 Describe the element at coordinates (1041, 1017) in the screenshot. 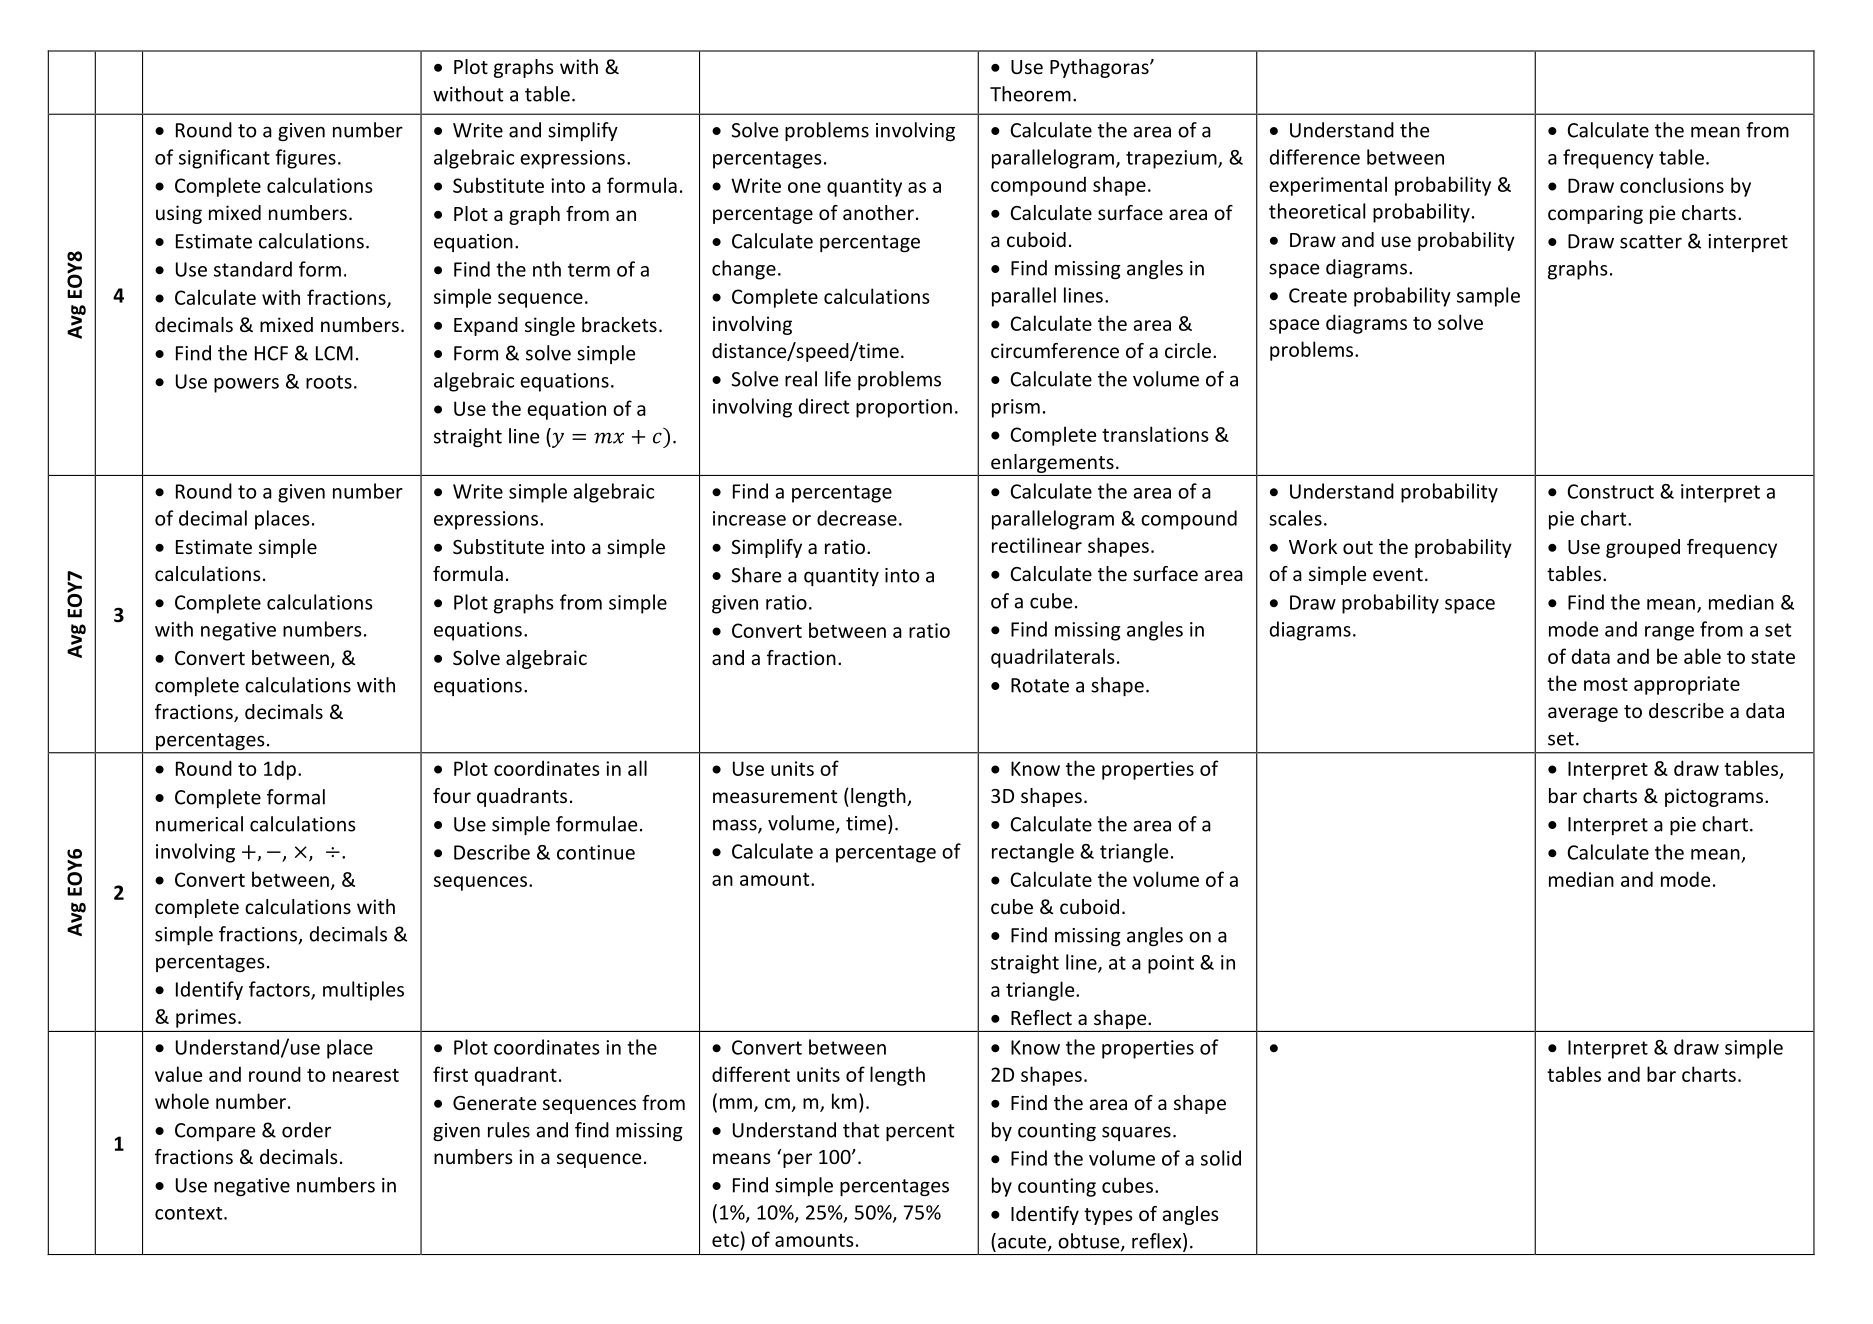

I see `Reflect` at that location.
